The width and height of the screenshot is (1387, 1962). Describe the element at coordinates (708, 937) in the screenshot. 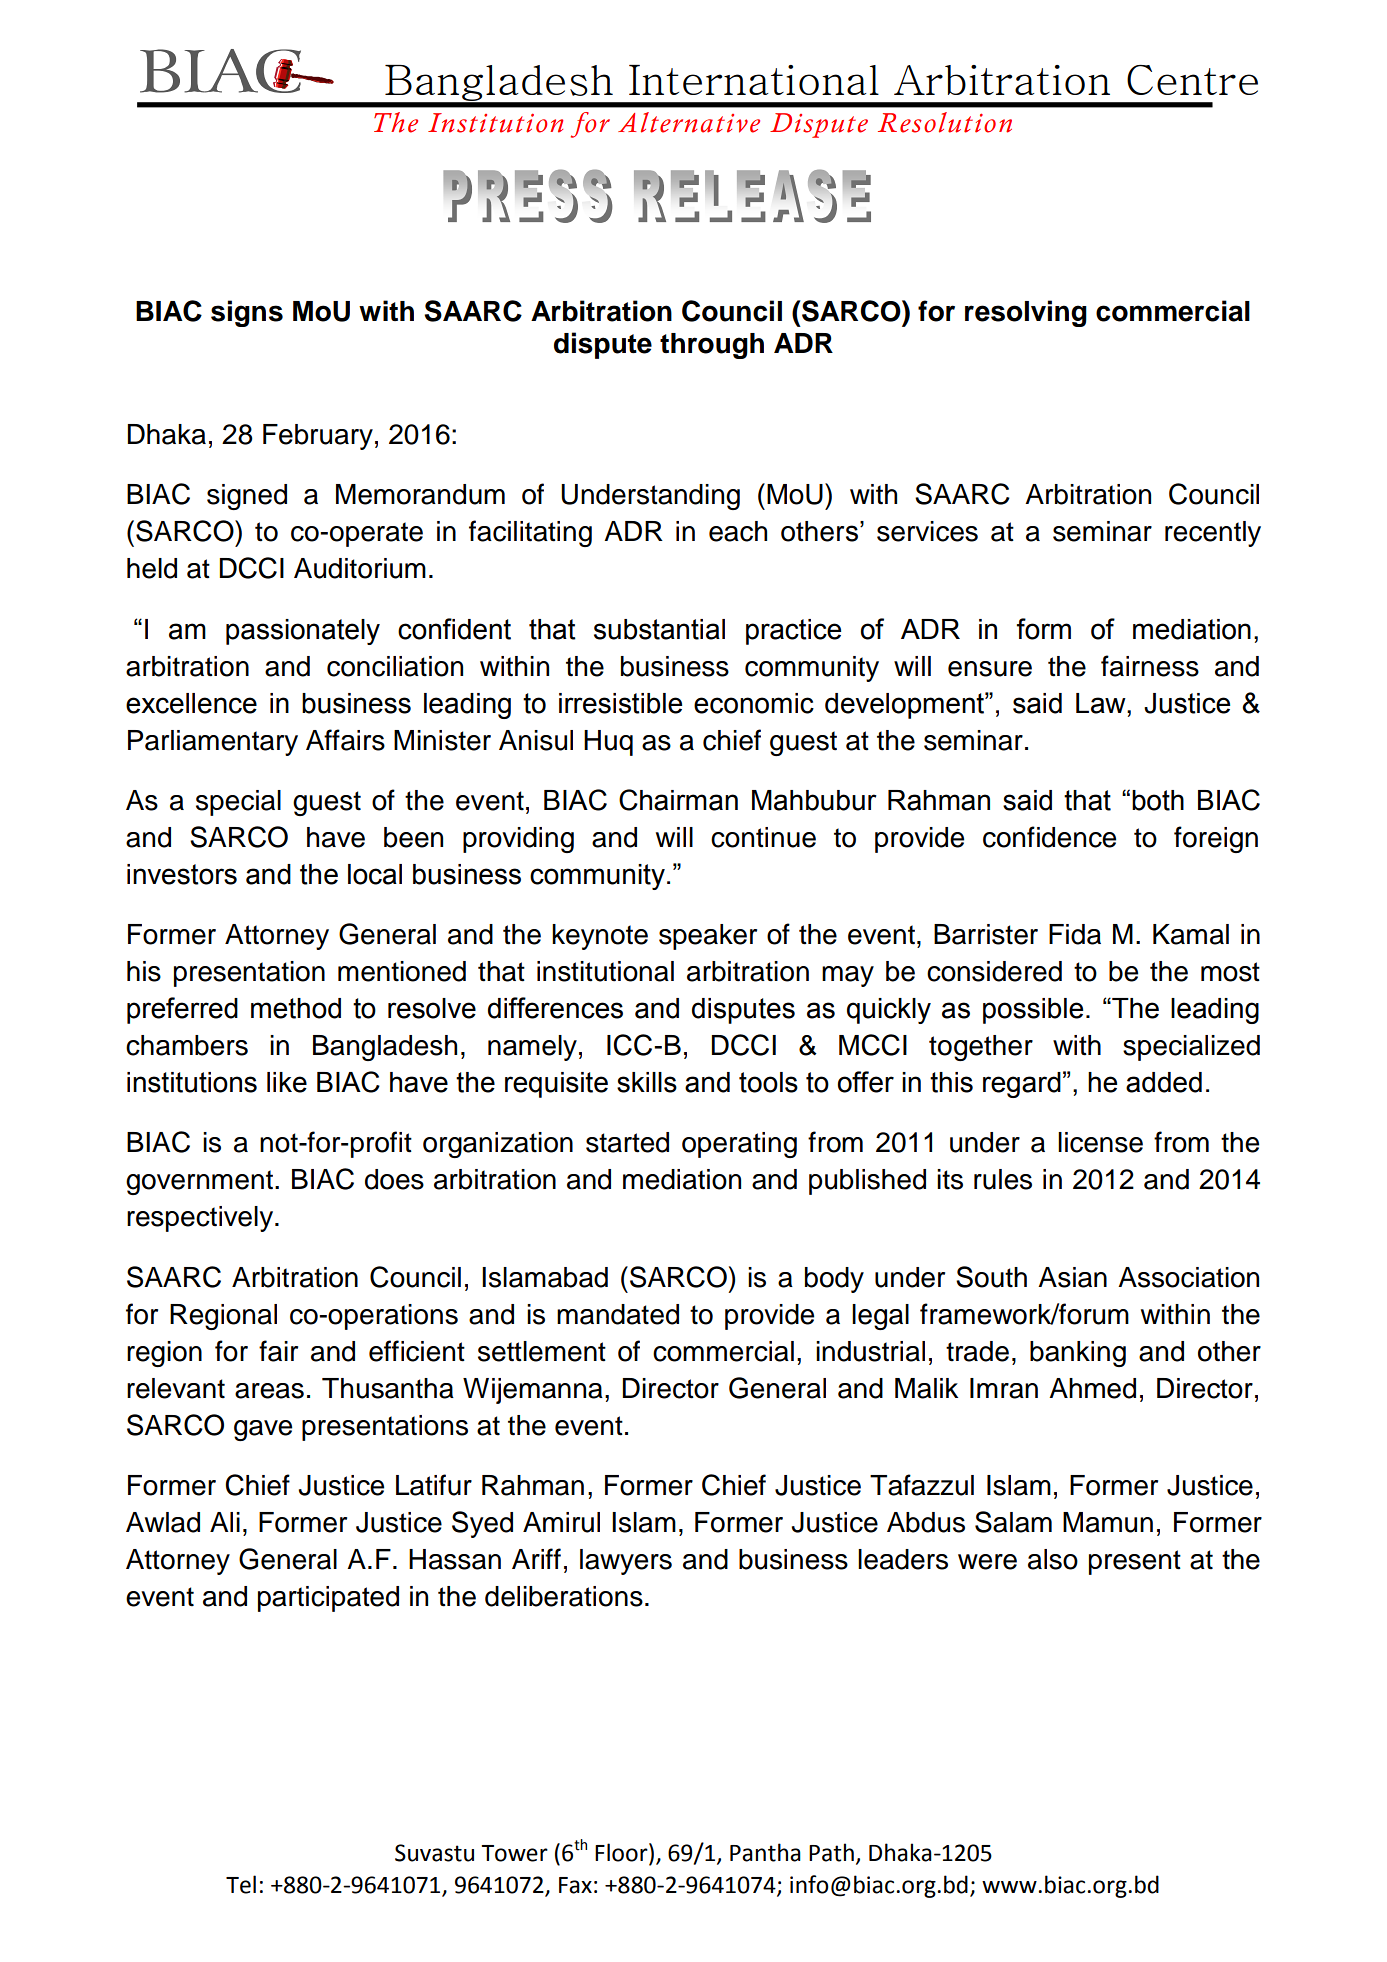

I see `speaker` at that location.
